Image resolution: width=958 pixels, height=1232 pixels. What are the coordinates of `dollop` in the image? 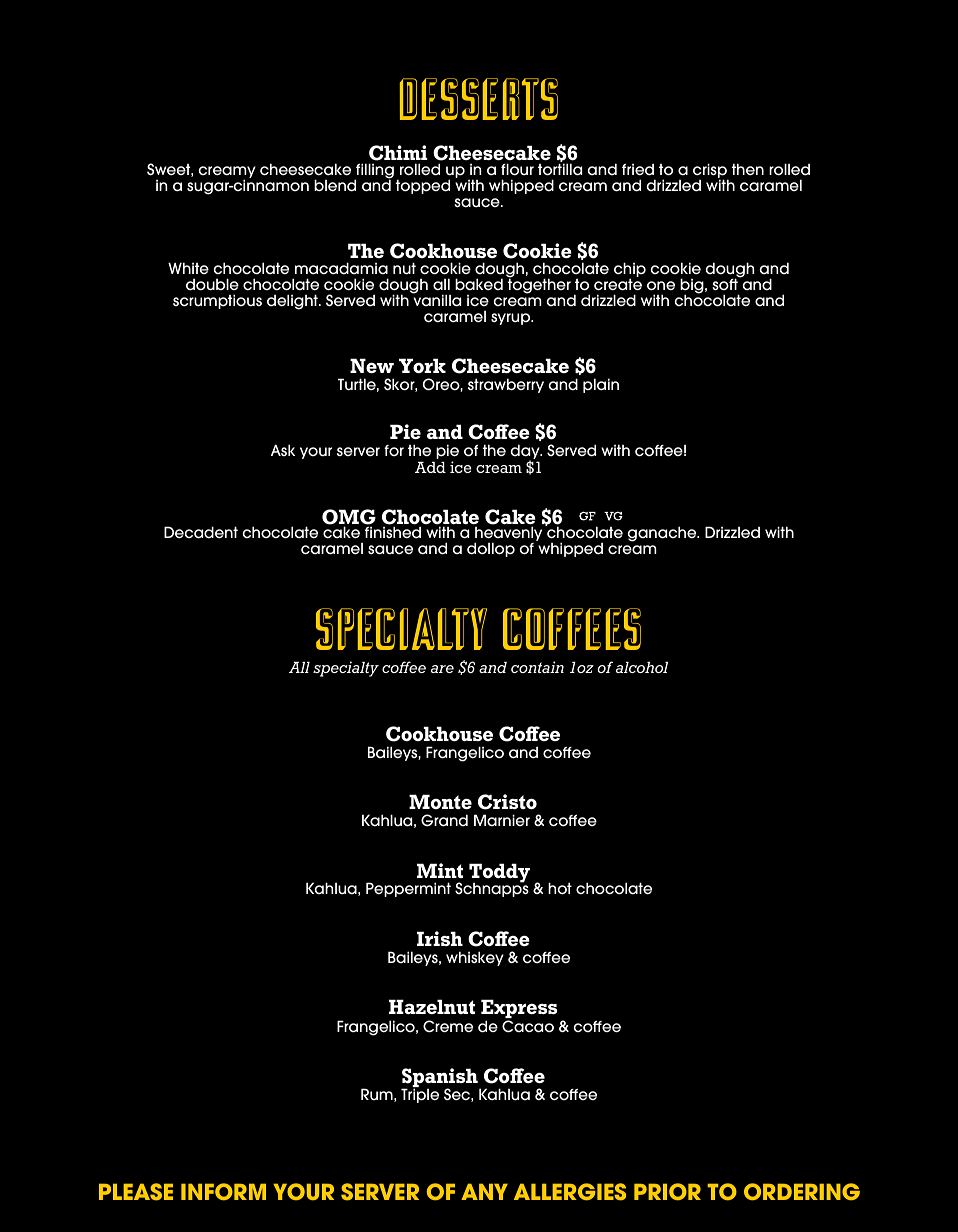 It's located at (491, 549).
